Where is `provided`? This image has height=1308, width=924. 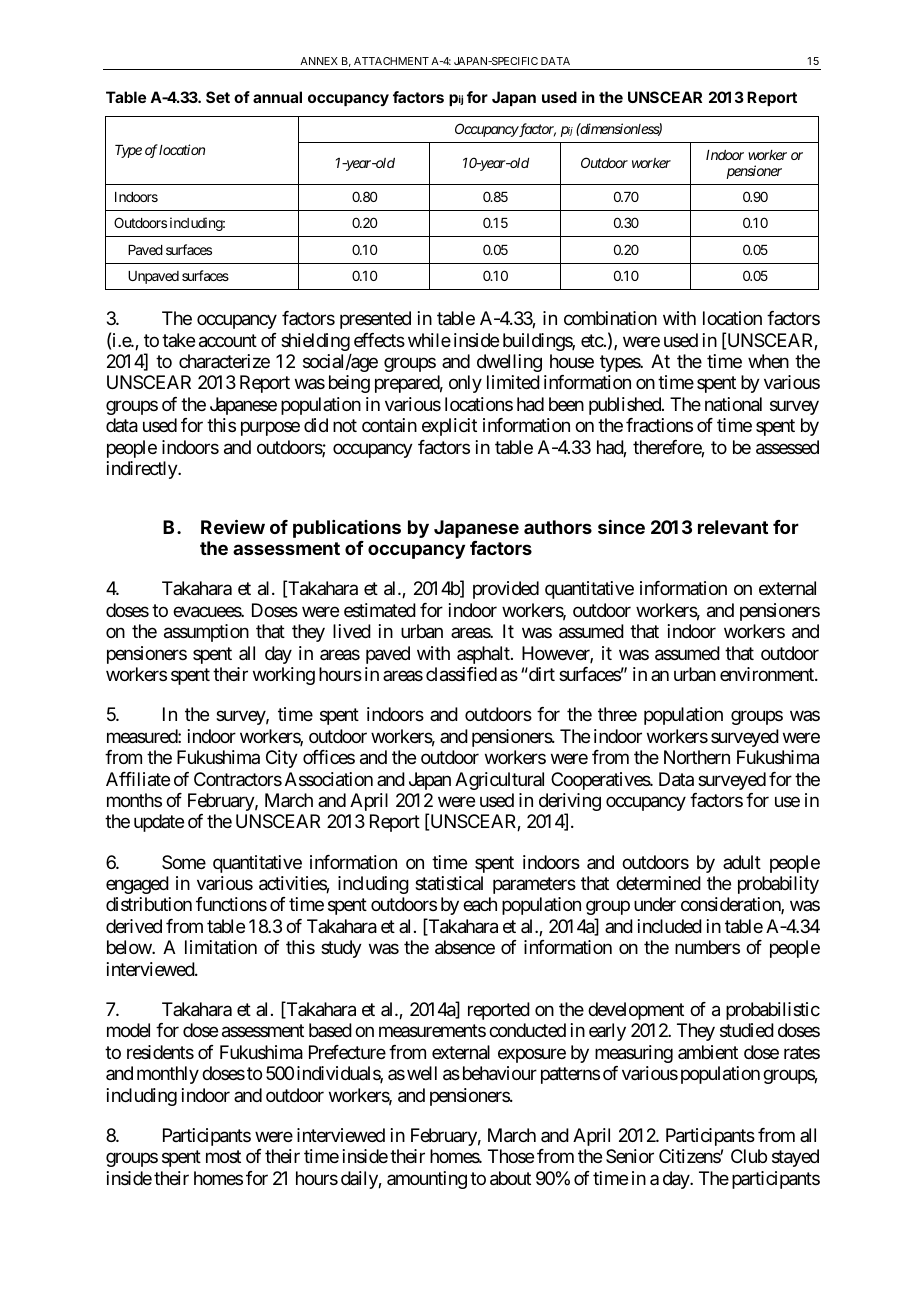
provided is located at coordinates (506, 590).
